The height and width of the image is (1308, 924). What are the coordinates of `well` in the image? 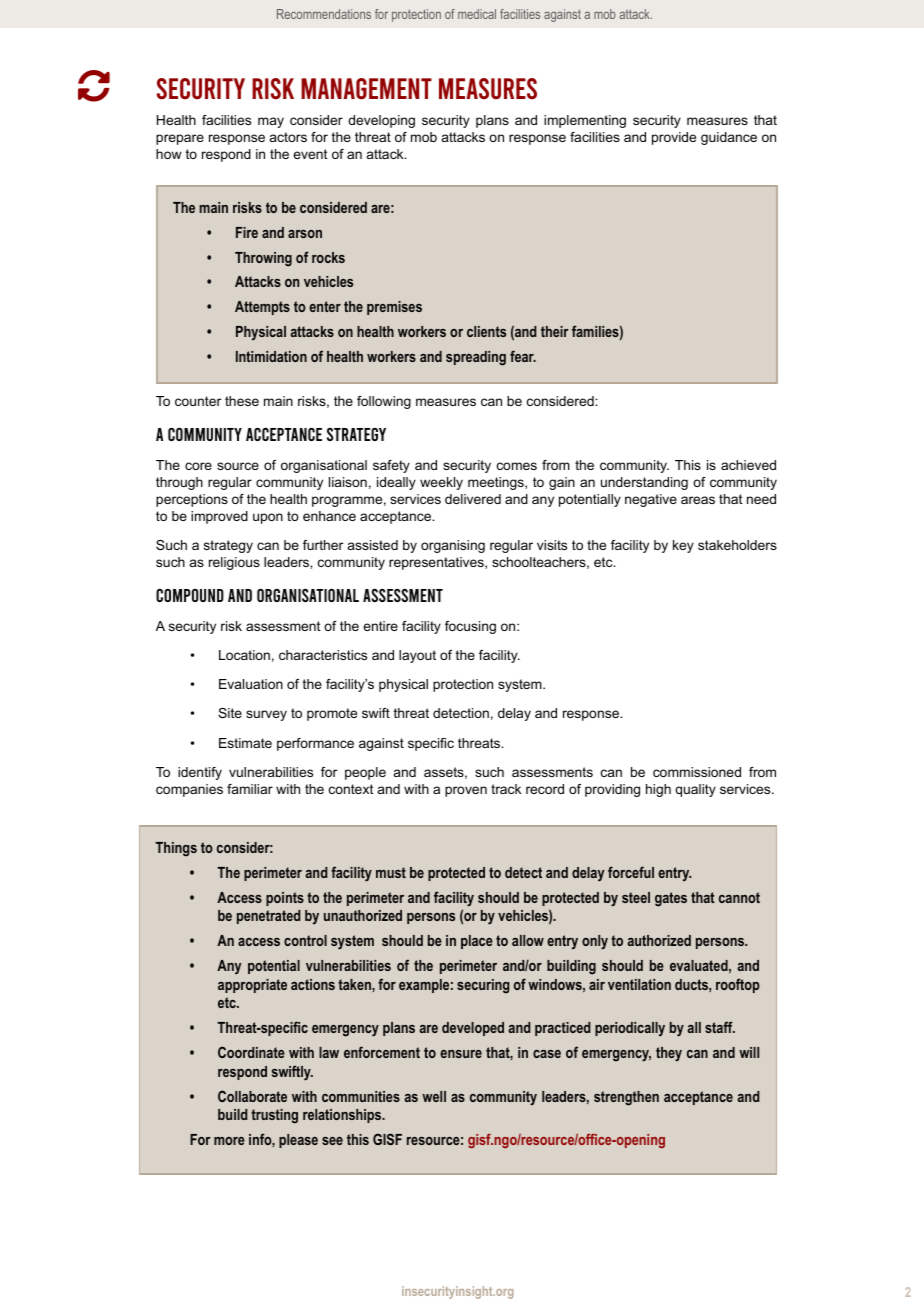 It's located at (434, 1096).
